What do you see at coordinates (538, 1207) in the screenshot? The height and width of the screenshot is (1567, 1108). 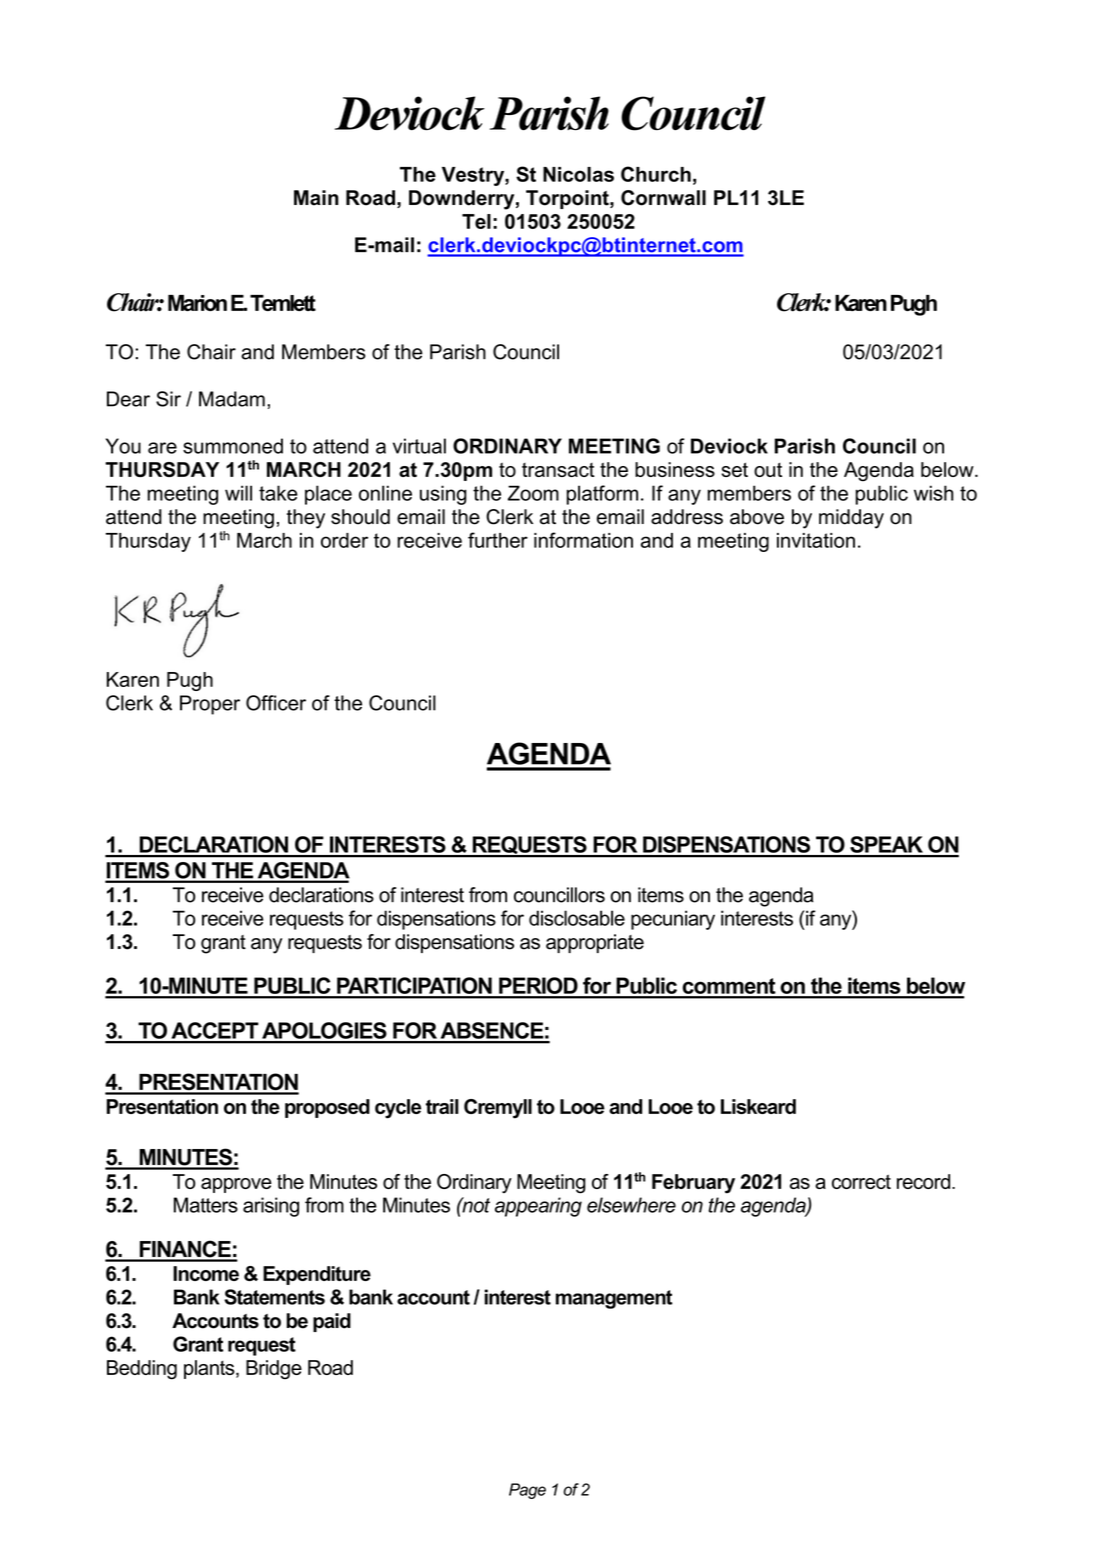 I see `appearing` at bounding box center [538, 1207].
